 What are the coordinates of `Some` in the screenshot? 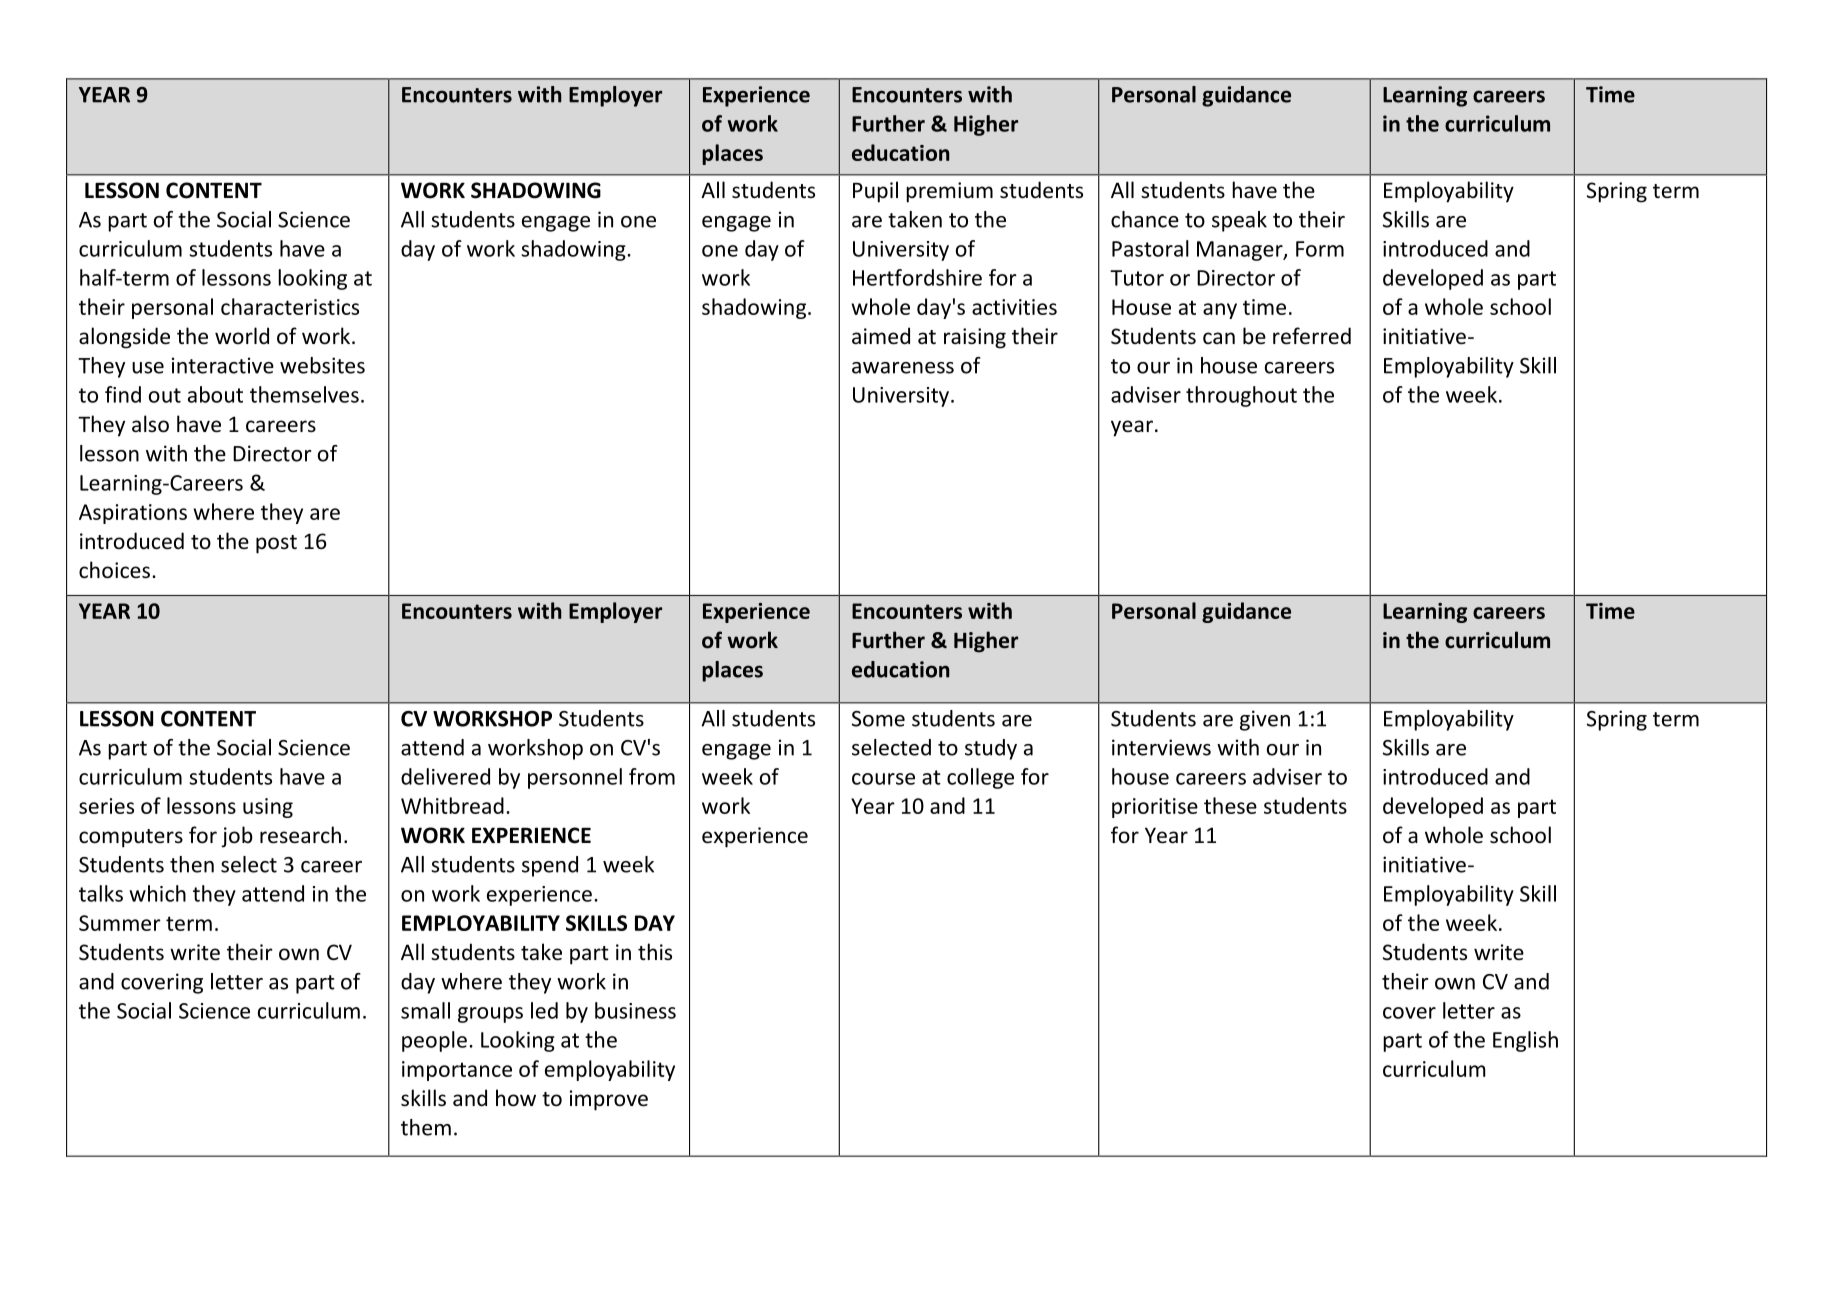 It's located at (878, 719).
